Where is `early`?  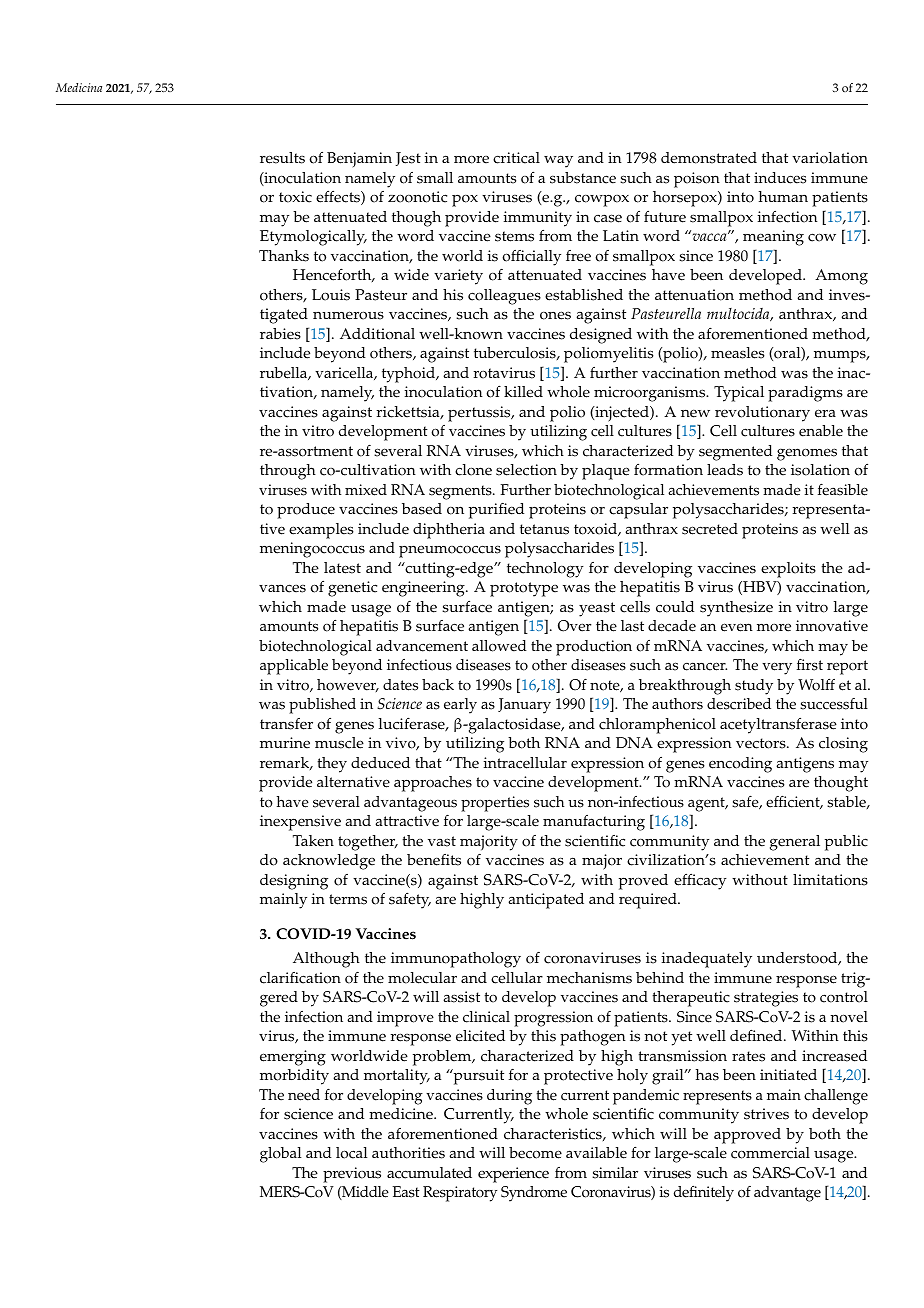
early is located at coordinates (460, 706).
